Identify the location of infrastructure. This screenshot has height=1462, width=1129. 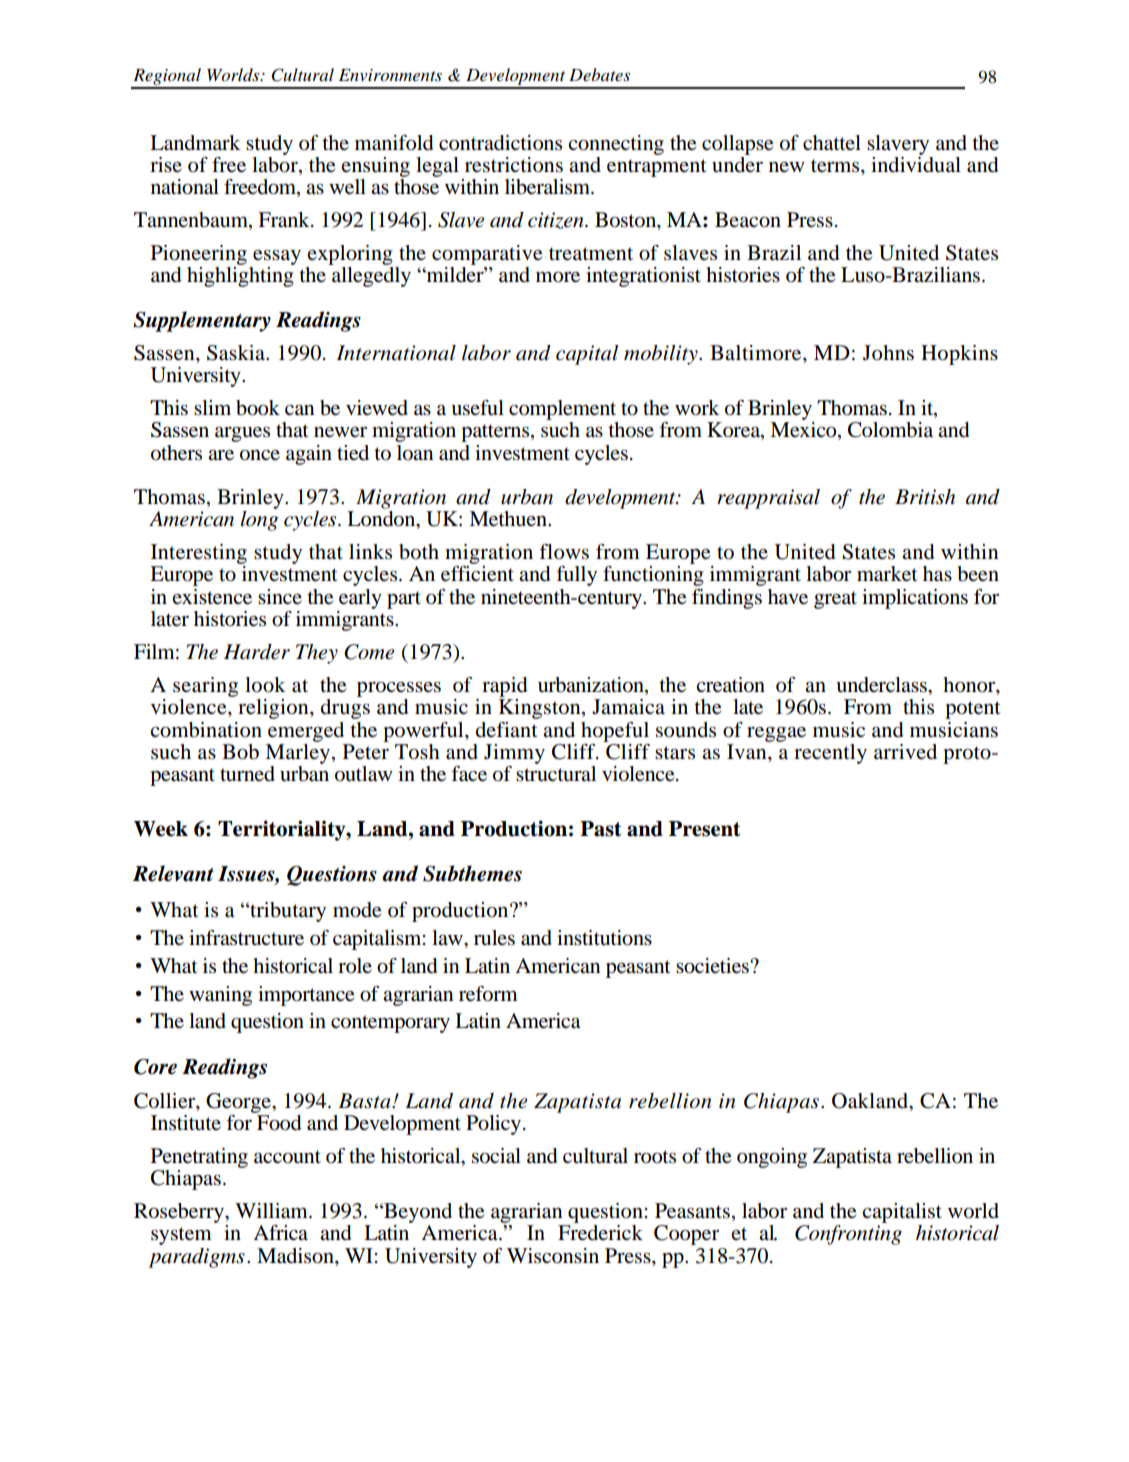
(246, 938).
